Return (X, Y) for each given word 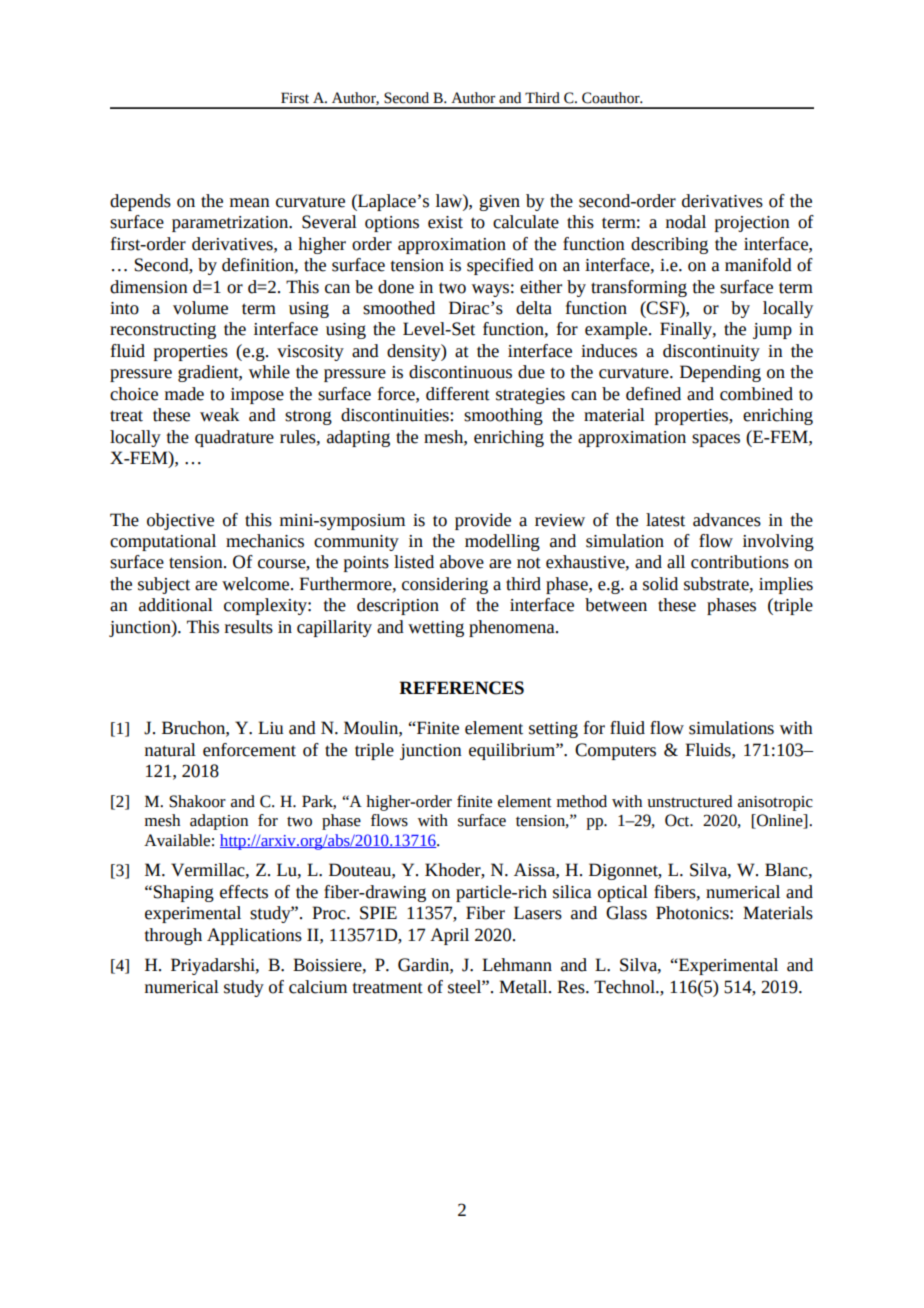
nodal (686, 222)
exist (445, 222)
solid (660, 584)
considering (445, 585)
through (173, 936)
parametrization (231, 224)
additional (176, 605)
